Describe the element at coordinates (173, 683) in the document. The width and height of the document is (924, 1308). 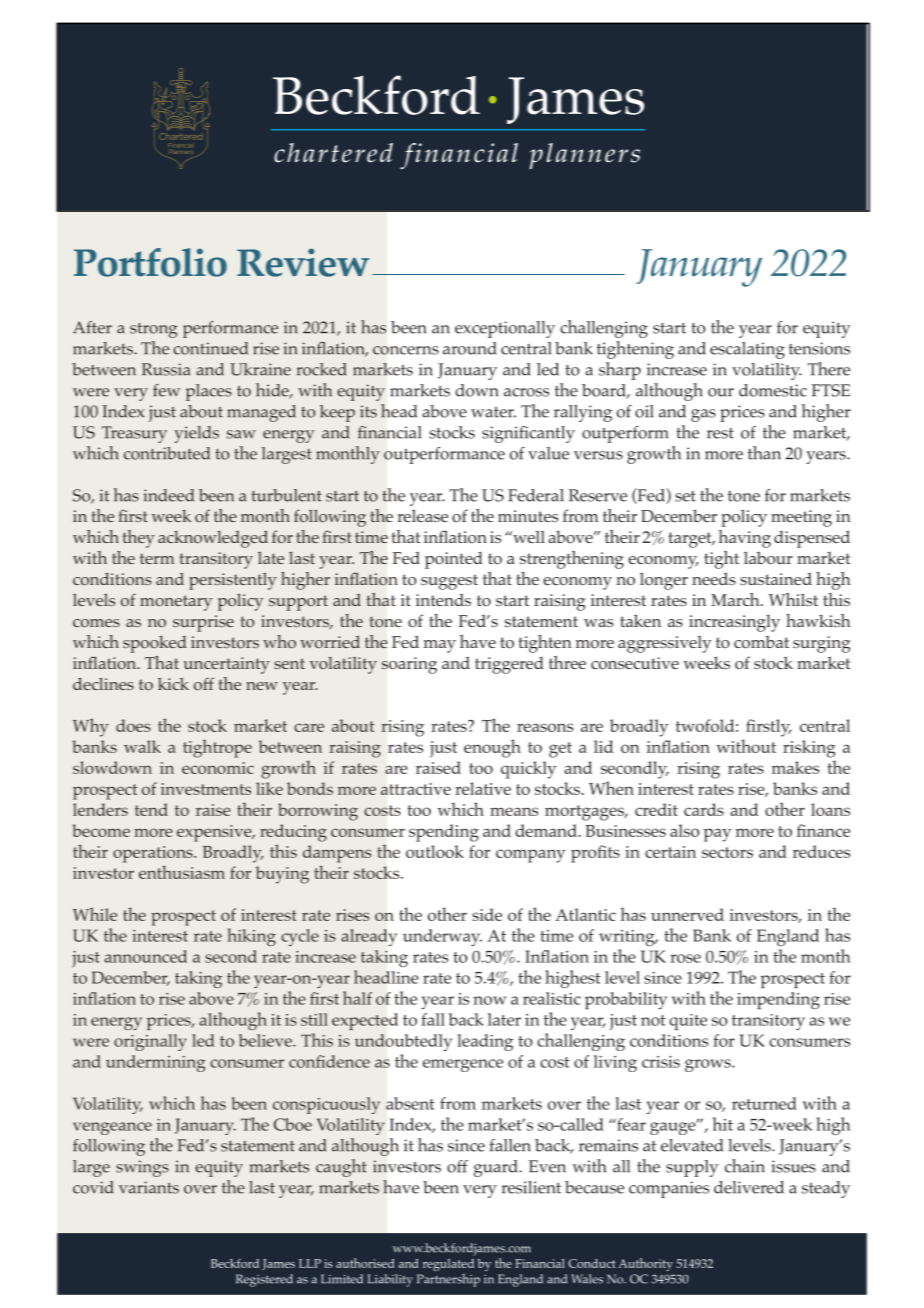
I see `kick` at that location.
